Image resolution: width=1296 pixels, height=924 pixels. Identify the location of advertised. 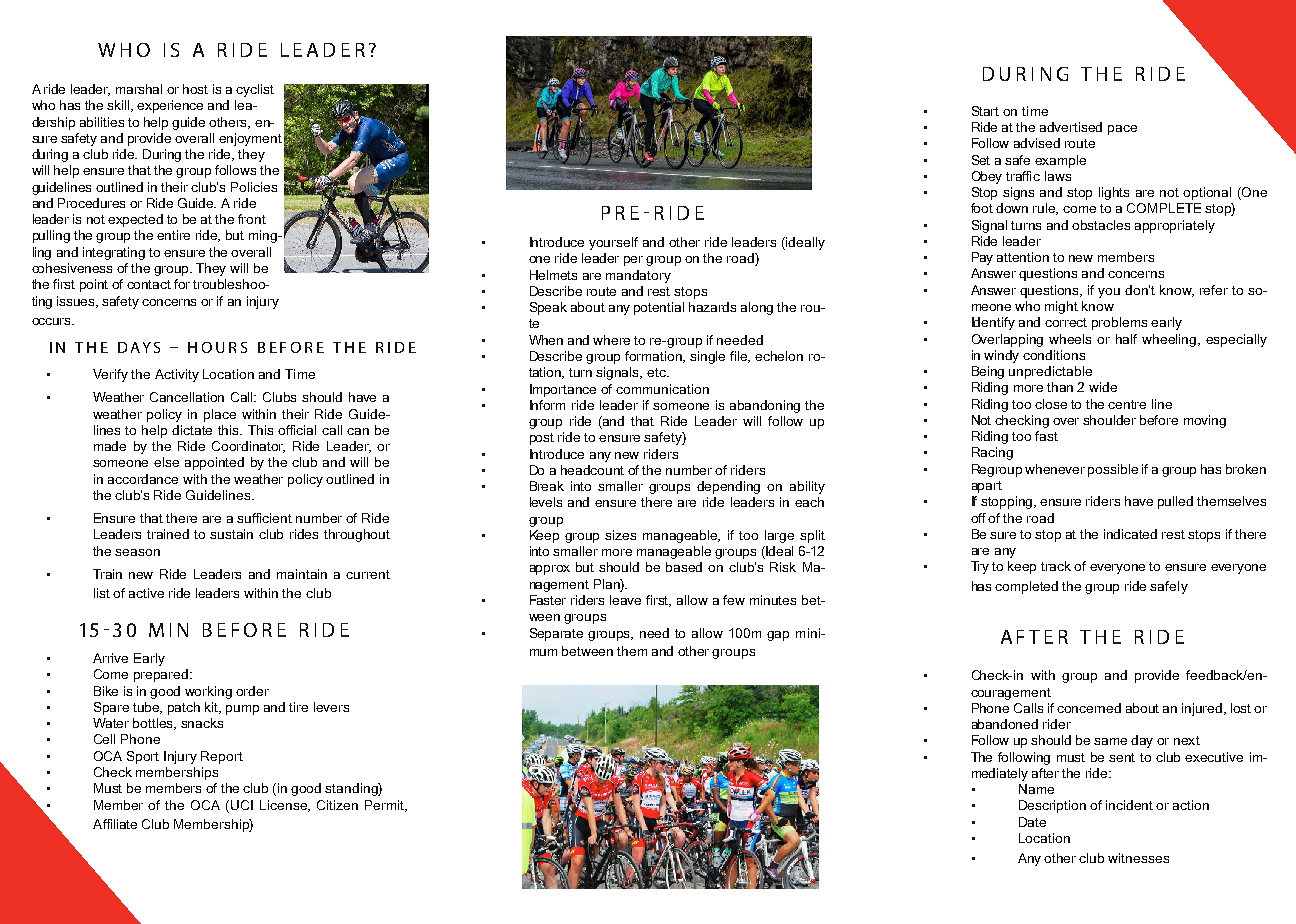
(1071, 127).
